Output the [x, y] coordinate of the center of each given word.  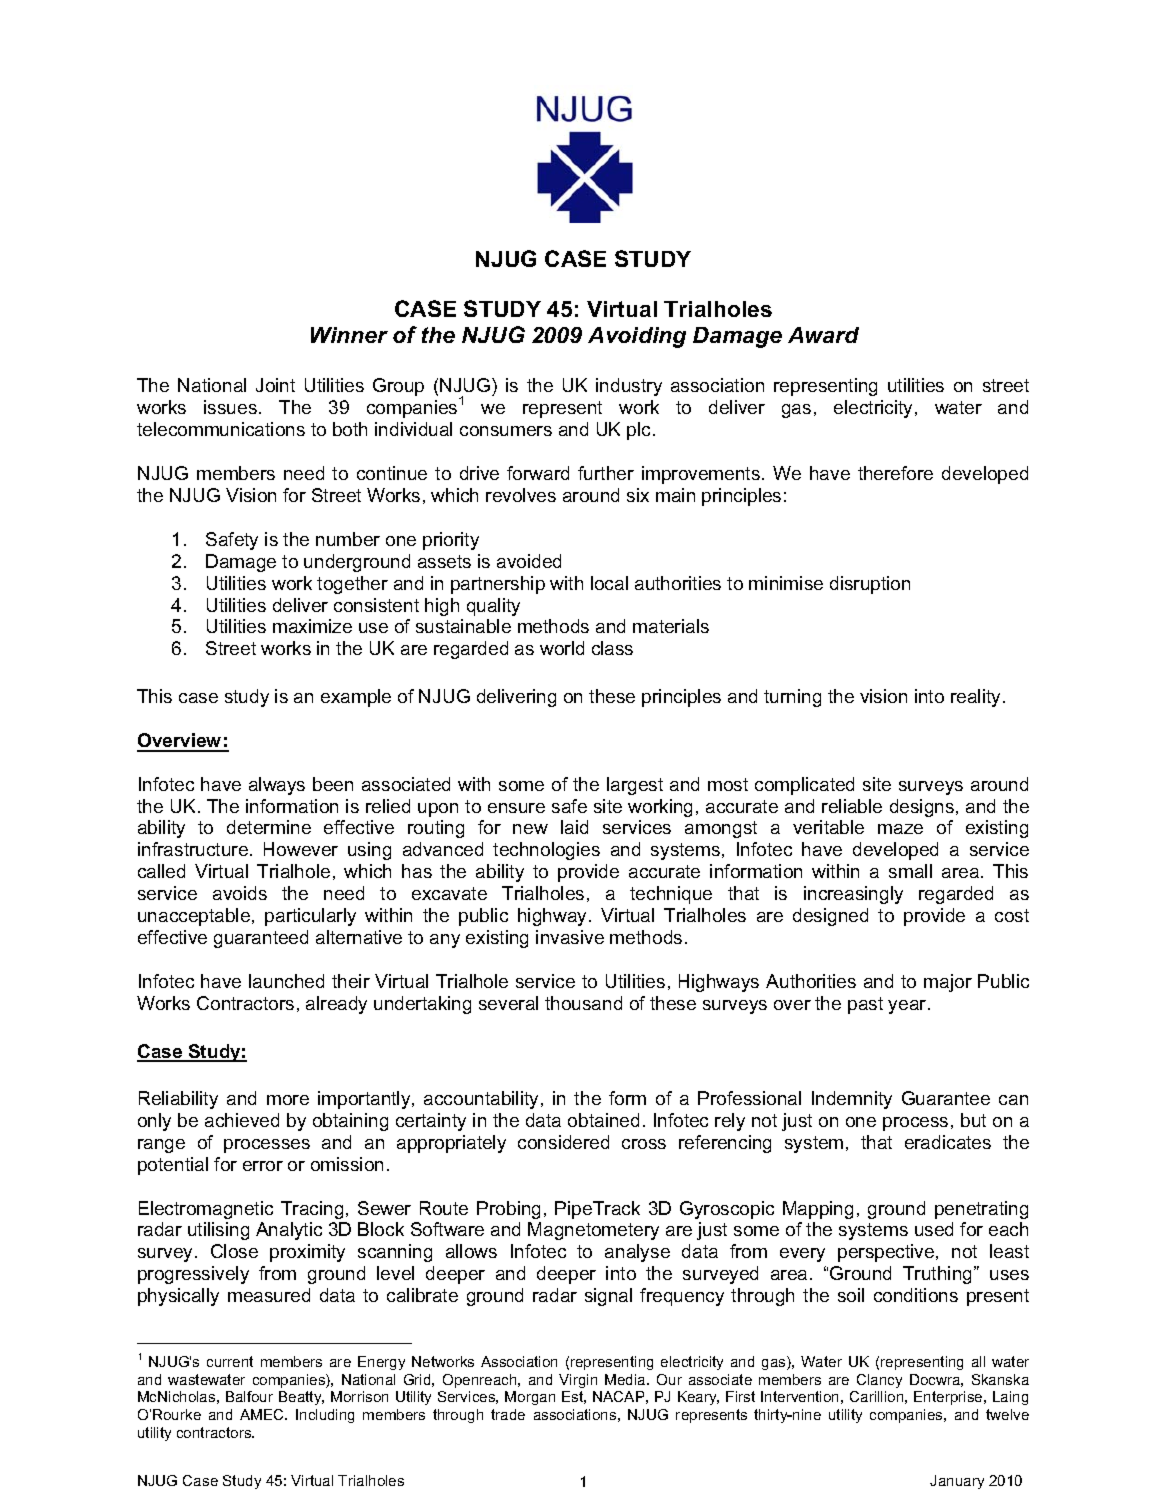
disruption [870, 585]
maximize [312, 626]
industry [629, 387]
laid [574, 827]
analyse [637, 1253]
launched [286, 981]
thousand [583, 1003]
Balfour [249, 1396]
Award [823, 335]
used [934, 1229]
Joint [275, 385]
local [609, 583]
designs [922, 808]
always [277, 786]
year [908, 1007]
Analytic [289, 1231]
